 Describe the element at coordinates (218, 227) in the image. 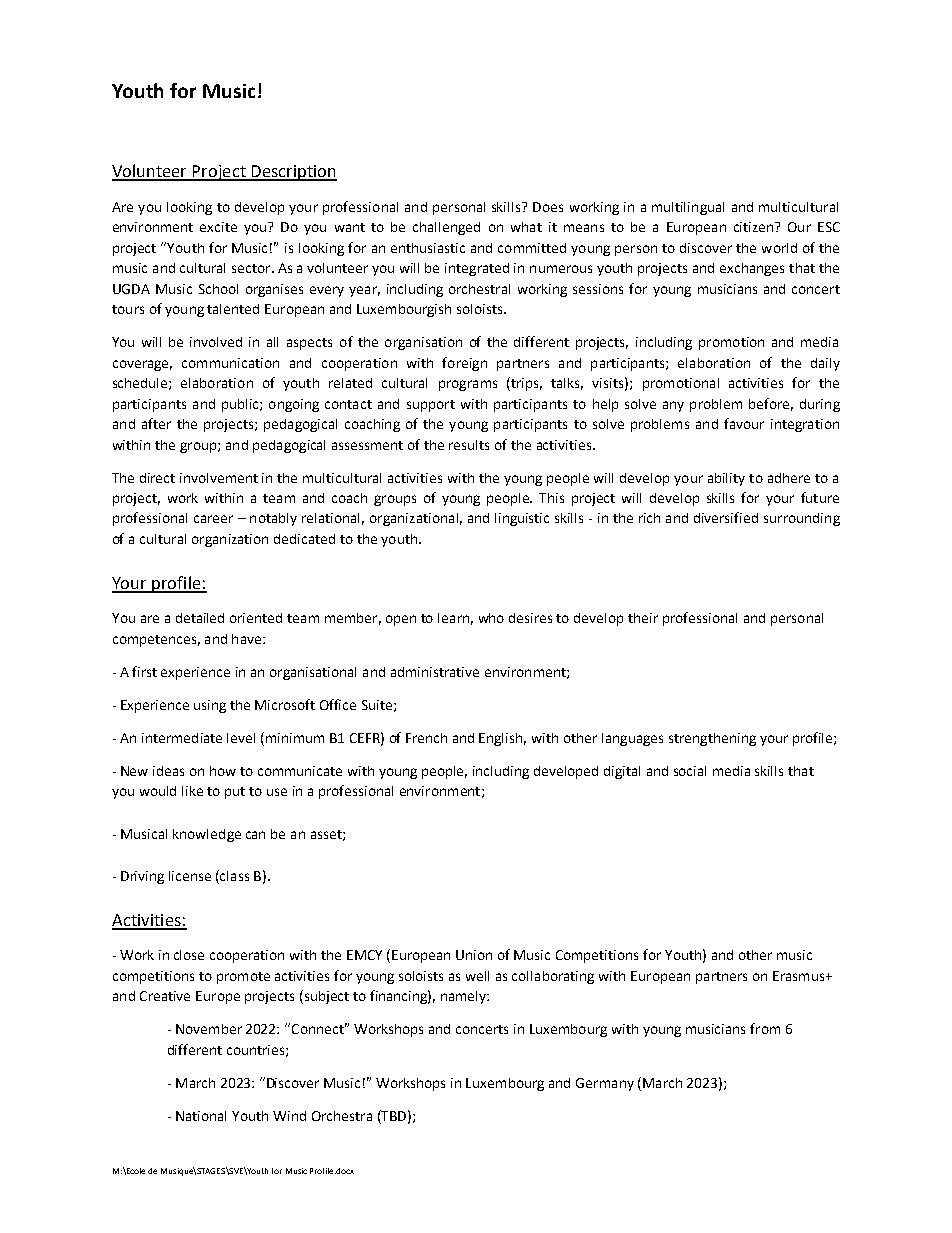

I see `excite` at that location.
